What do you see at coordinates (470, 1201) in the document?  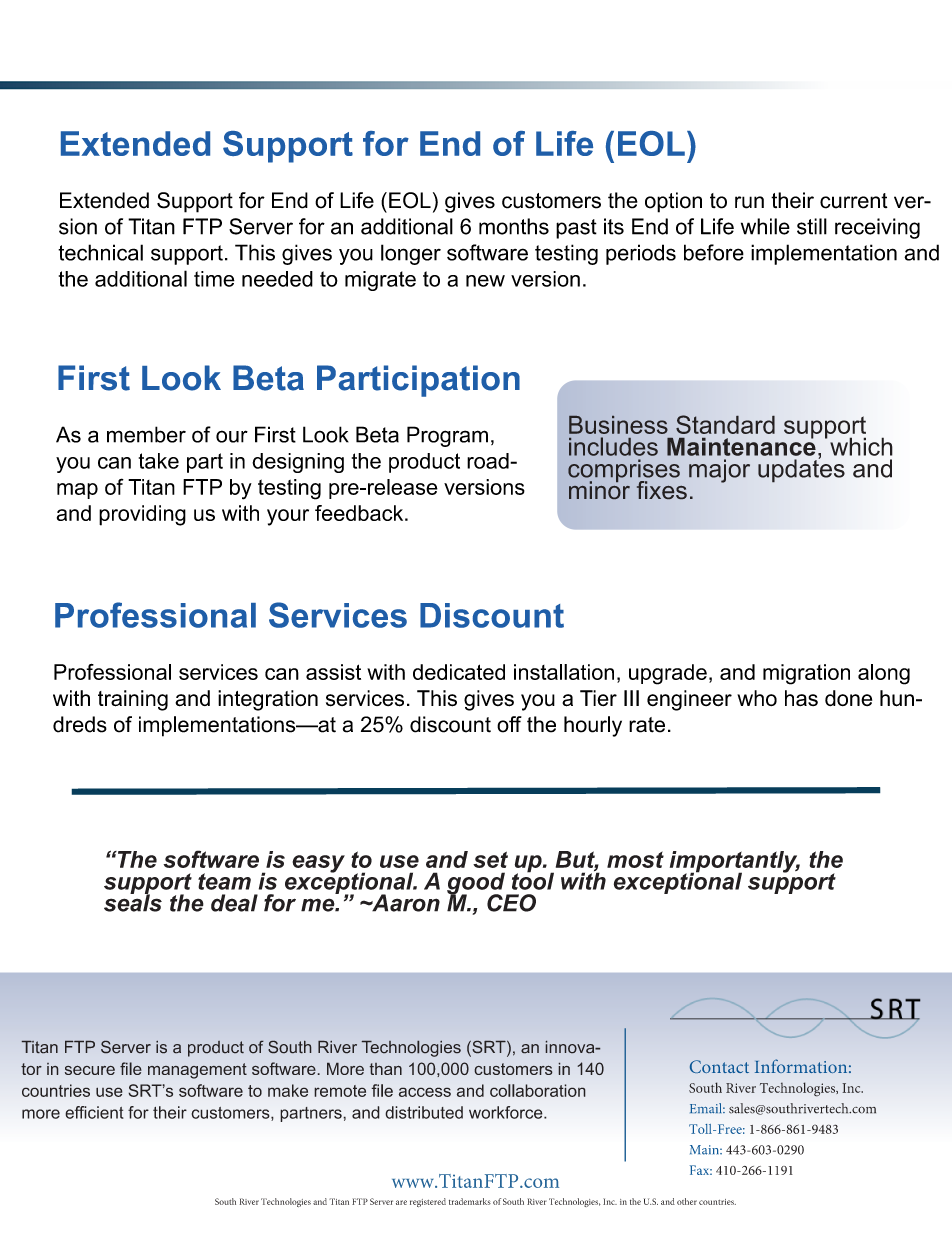 I see `trademarks` at bounding box center [470, 1201].
